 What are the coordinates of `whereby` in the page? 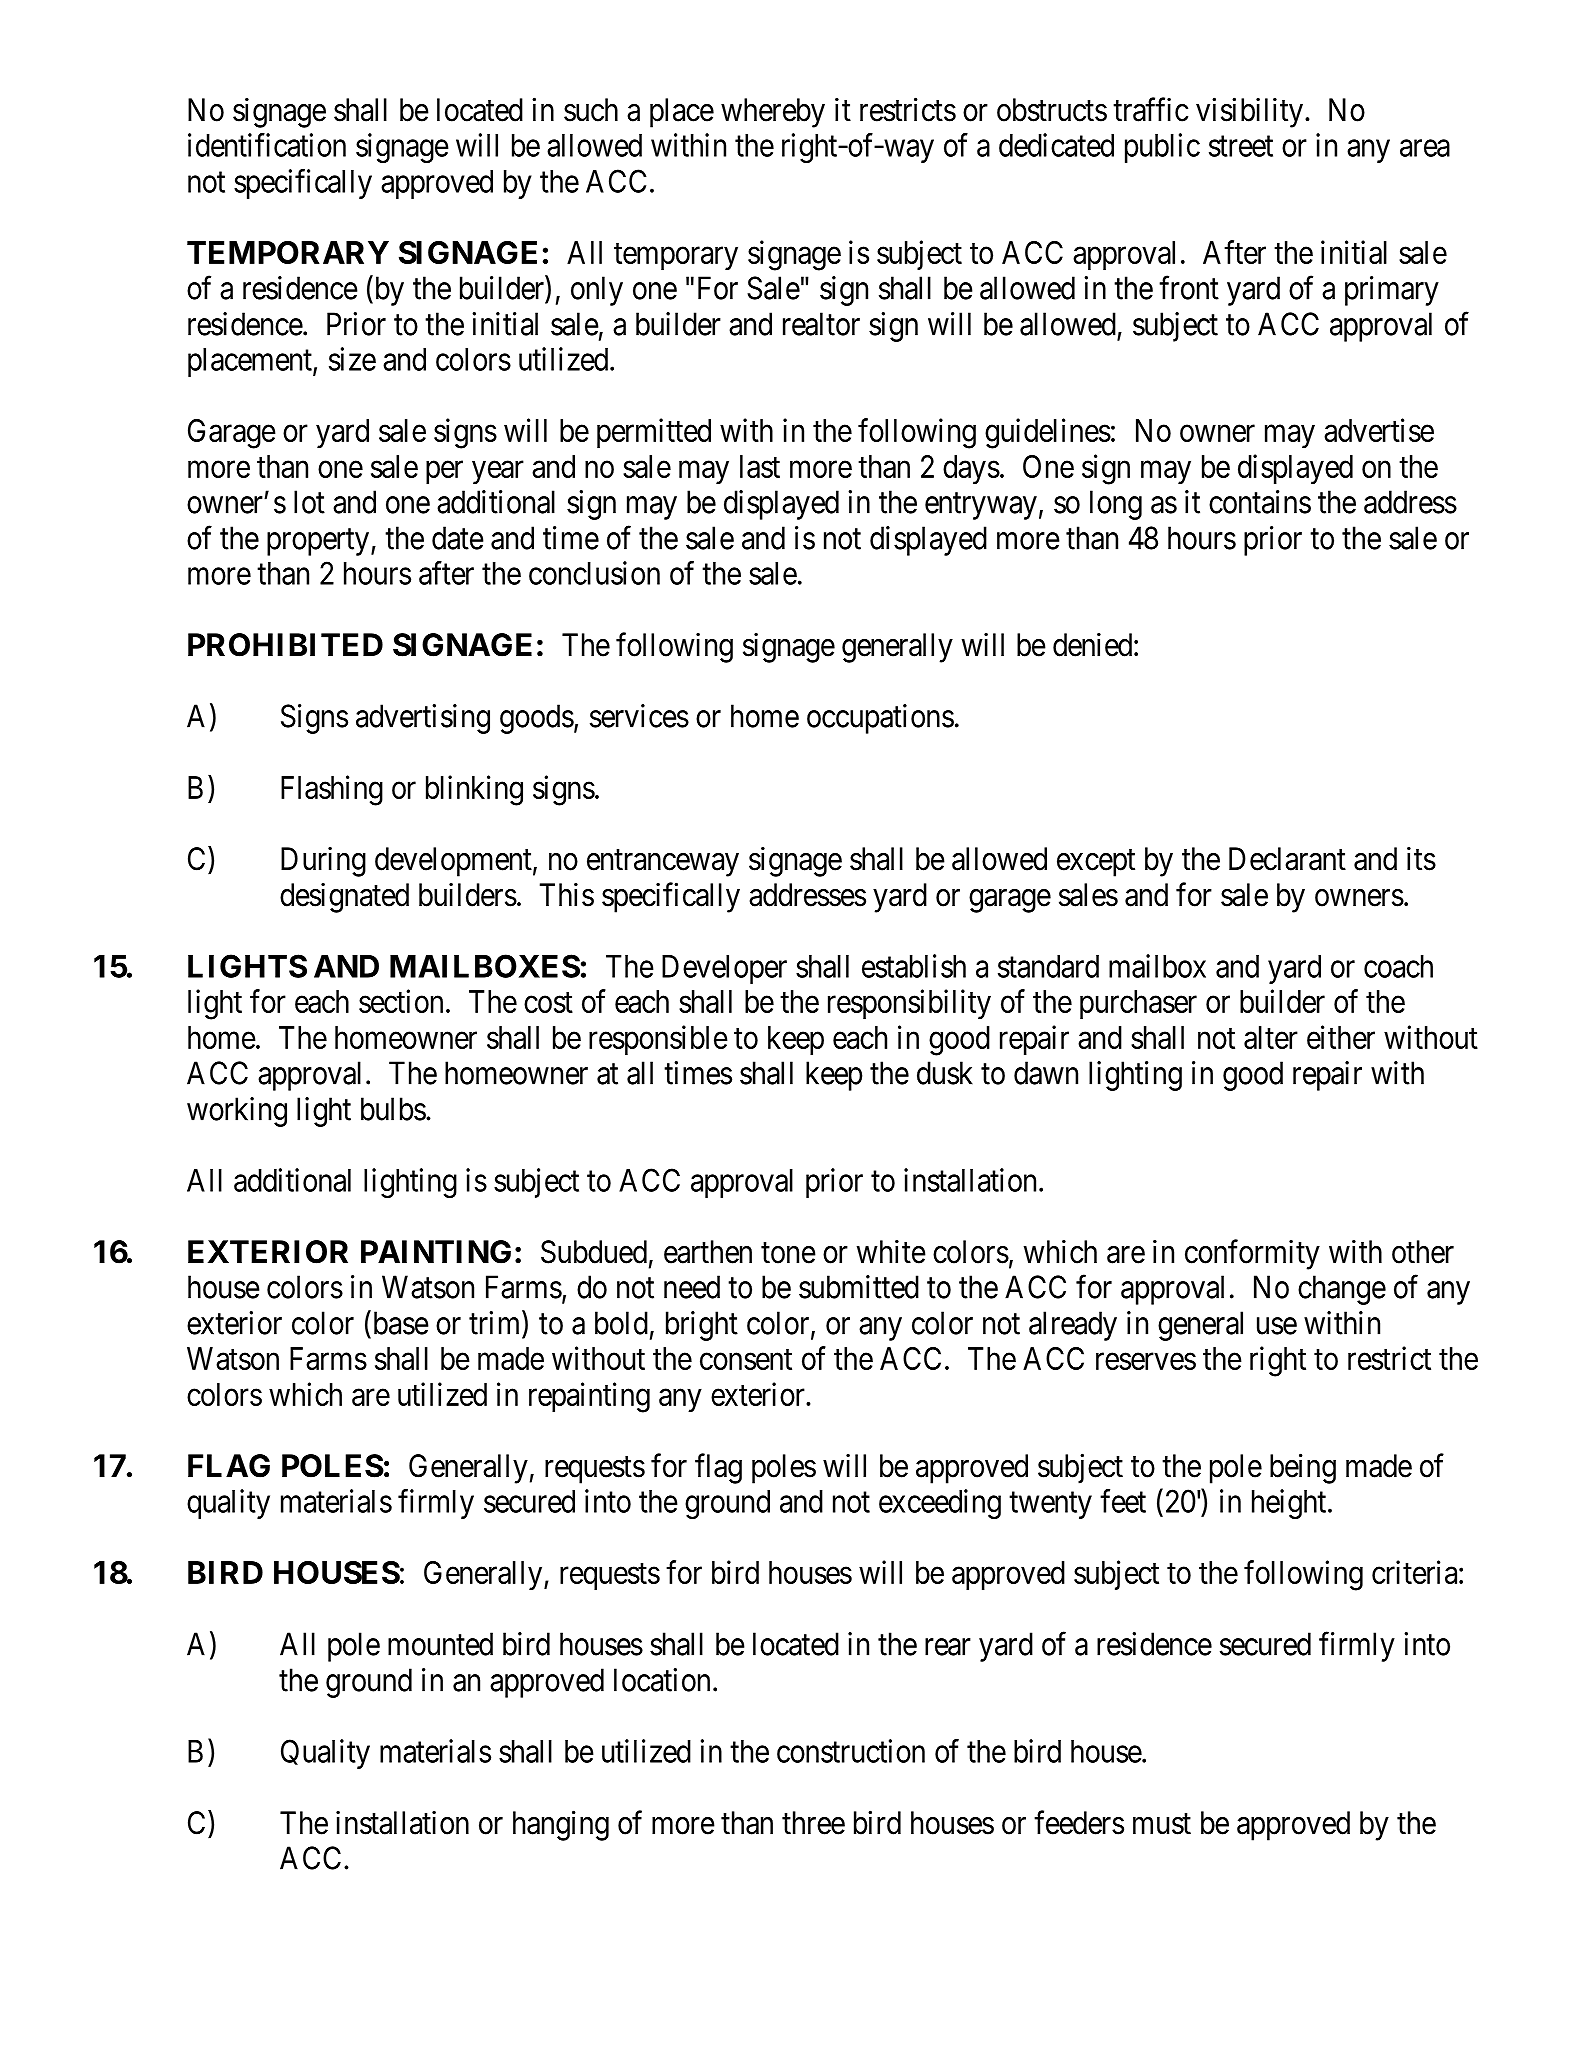 It's located at (773, 113).
